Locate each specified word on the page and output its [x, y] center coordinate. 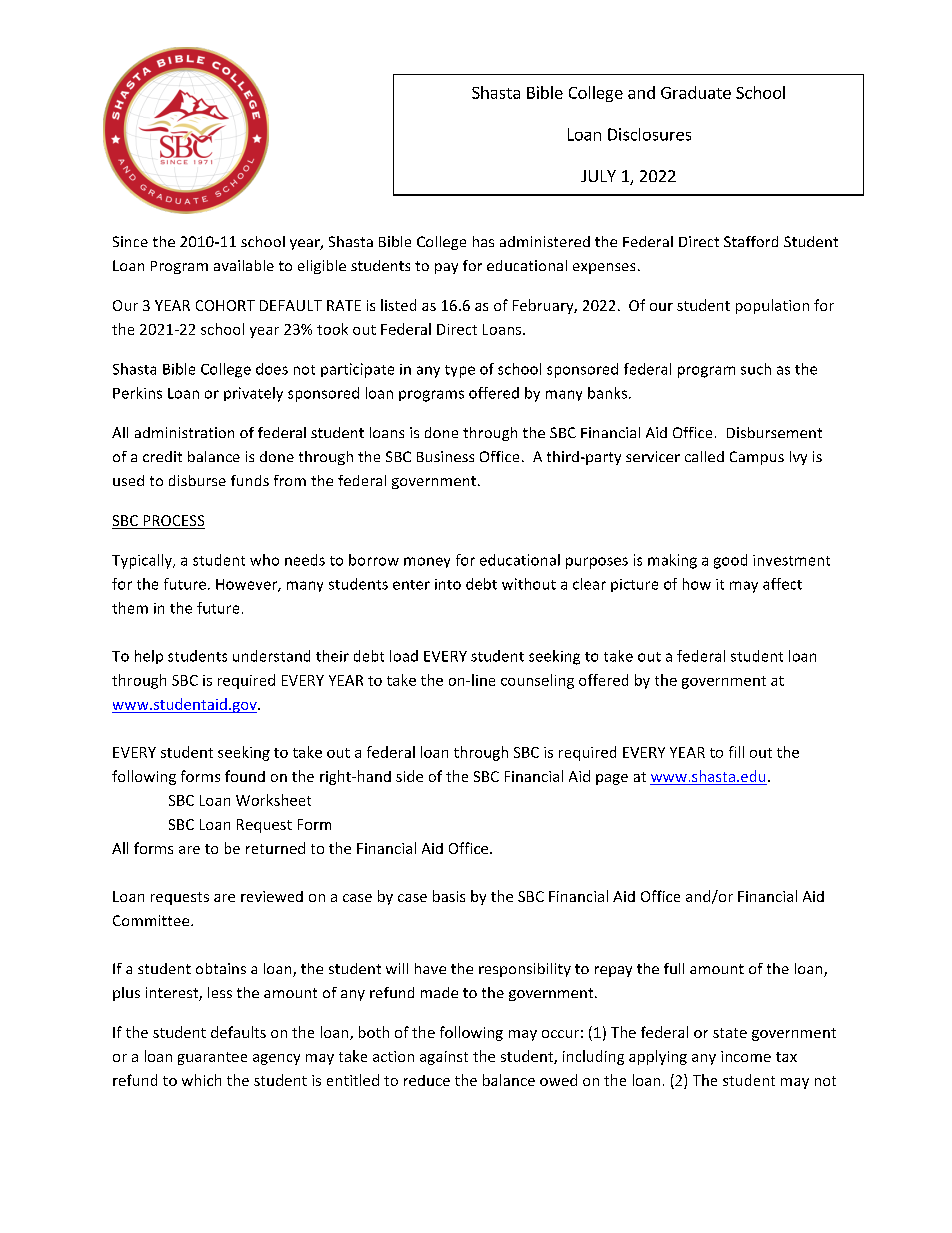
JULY [598, 176]
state [730, 1033]
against [444, 1058]
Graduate [696, 92]
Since [130, 241]
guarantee [212, 1058]
